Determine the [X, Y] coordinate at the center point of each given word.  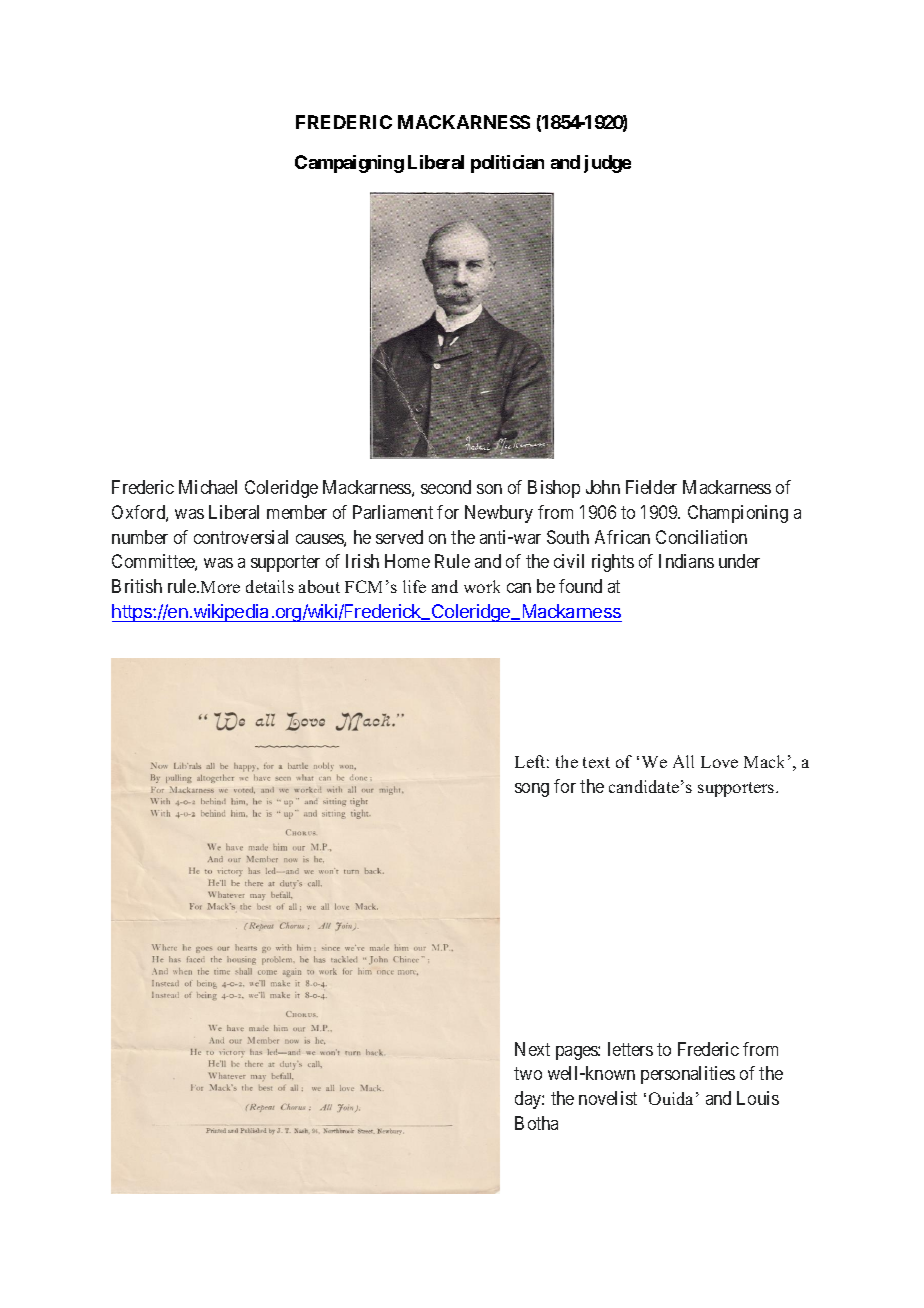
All [683, 761]
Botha [536, 1123]
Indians [686, 561]
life [414, 586]
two [528, 1074]
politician [507, 164]
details [270, 586]
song [532, 790]
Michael [208, 487]
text [596, 762]
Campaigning [349, 164]
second [446, 487]
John [603, 487]
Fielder [651, 487]
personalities [688, 1075]
